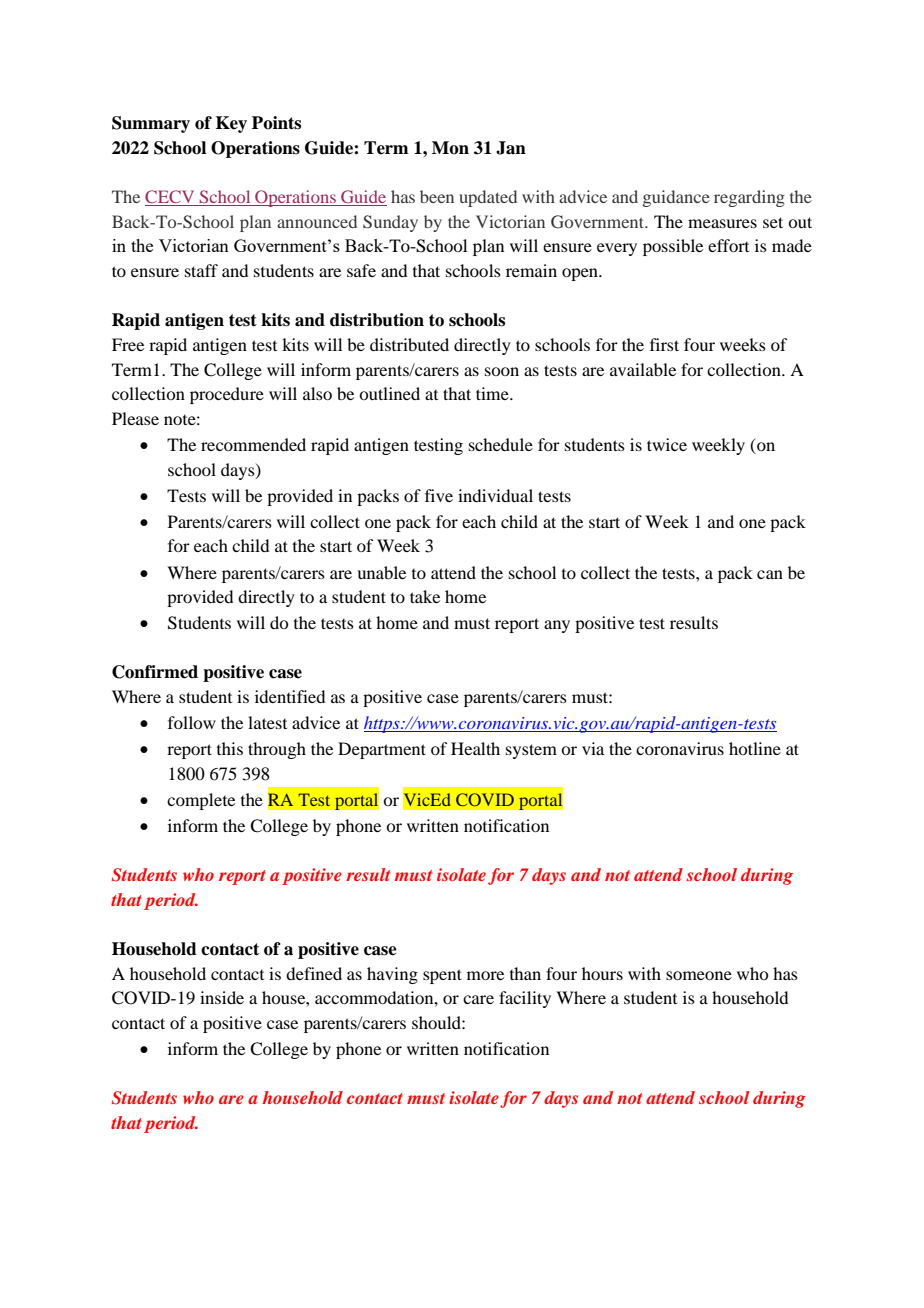 The height and width of the image is (1308, 924). I want to click on hotline, so click(755, 748).
